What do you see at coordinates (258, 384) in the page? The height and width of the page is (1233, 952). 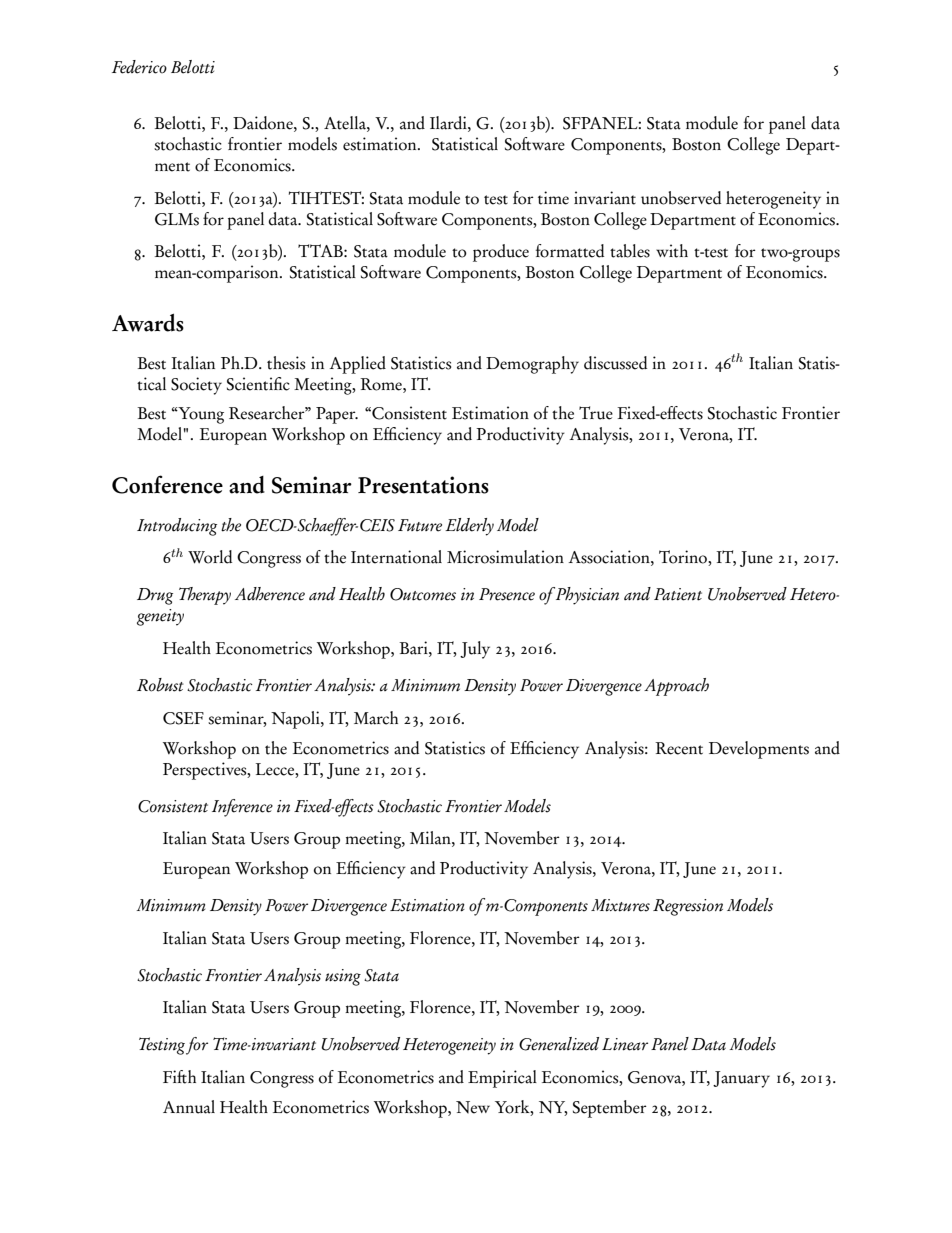 I see `Scientific` at bounding box center [258, 384].
